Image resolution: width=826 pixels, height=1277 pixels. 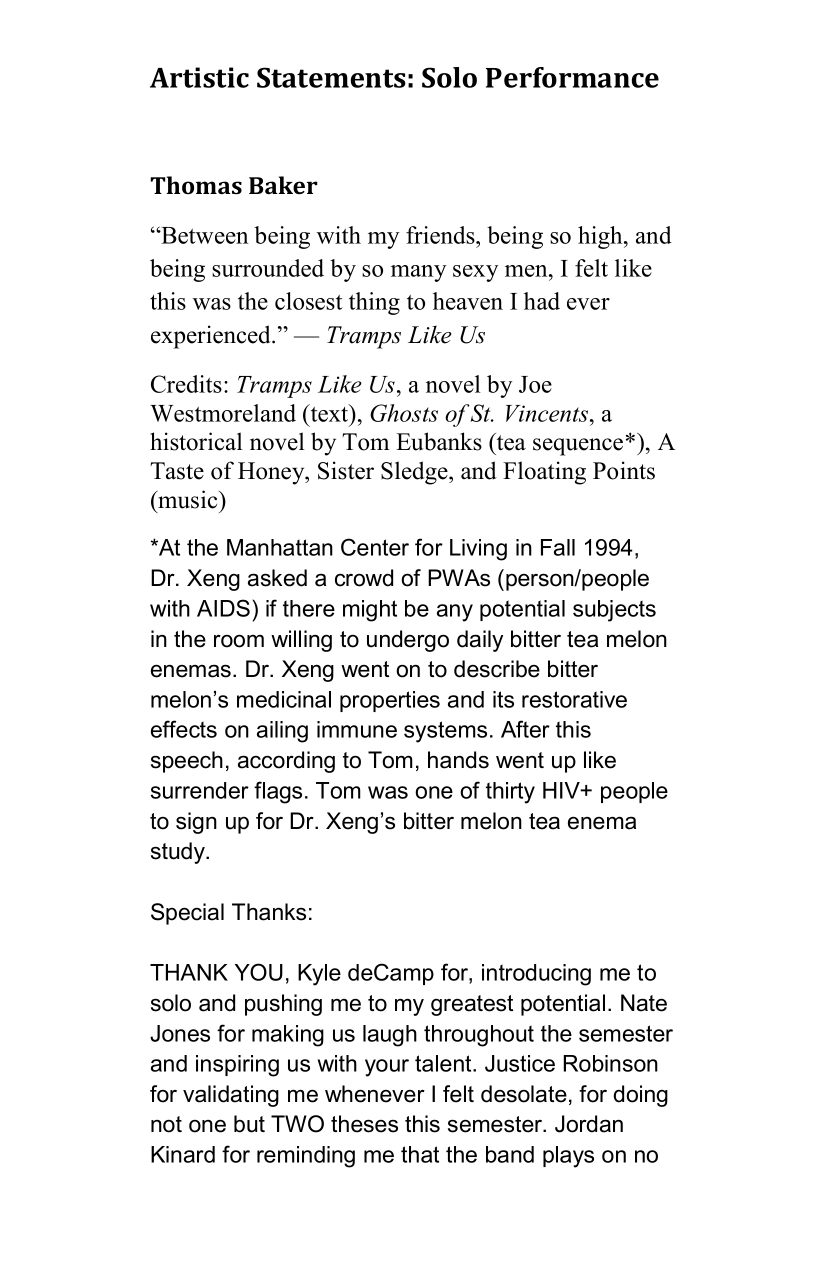 What do you see at coordinates (199, 77) in the image?
I see `Artistic` at bounding box center [199, 77].
